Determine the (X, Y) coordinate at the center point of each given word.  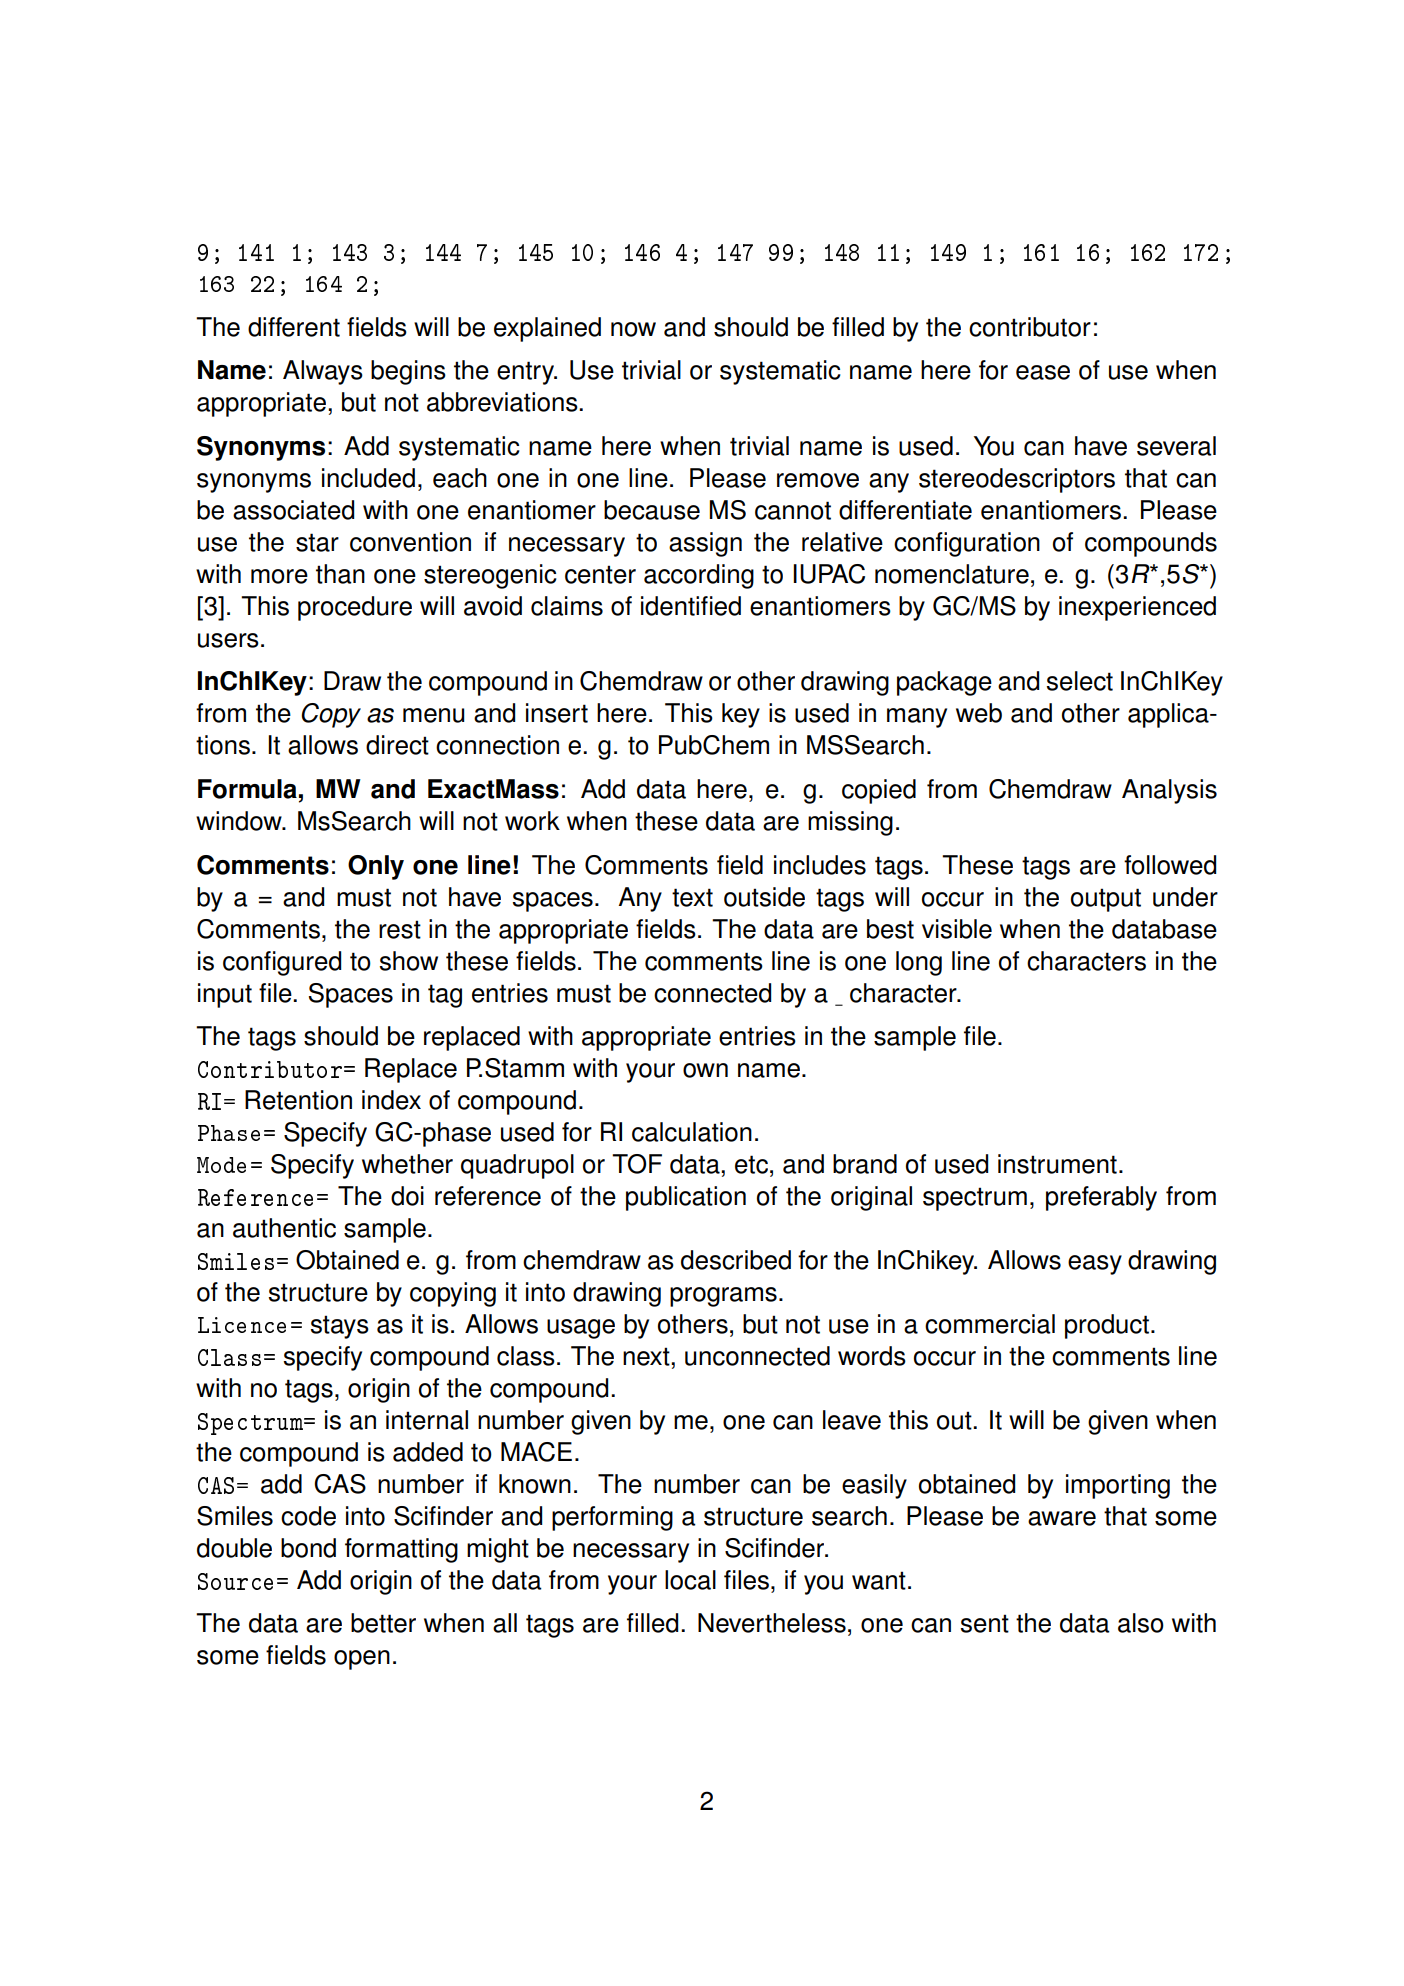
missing (850, 823)
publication (686, 1198)
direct (397, 745)
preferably (1101, 1198)
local (690, 1580)
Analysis (1169, 791)
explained (547, 329)
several (1176, 446)
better (383, 1623)
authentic (284, 1228)
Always (323, 372)
